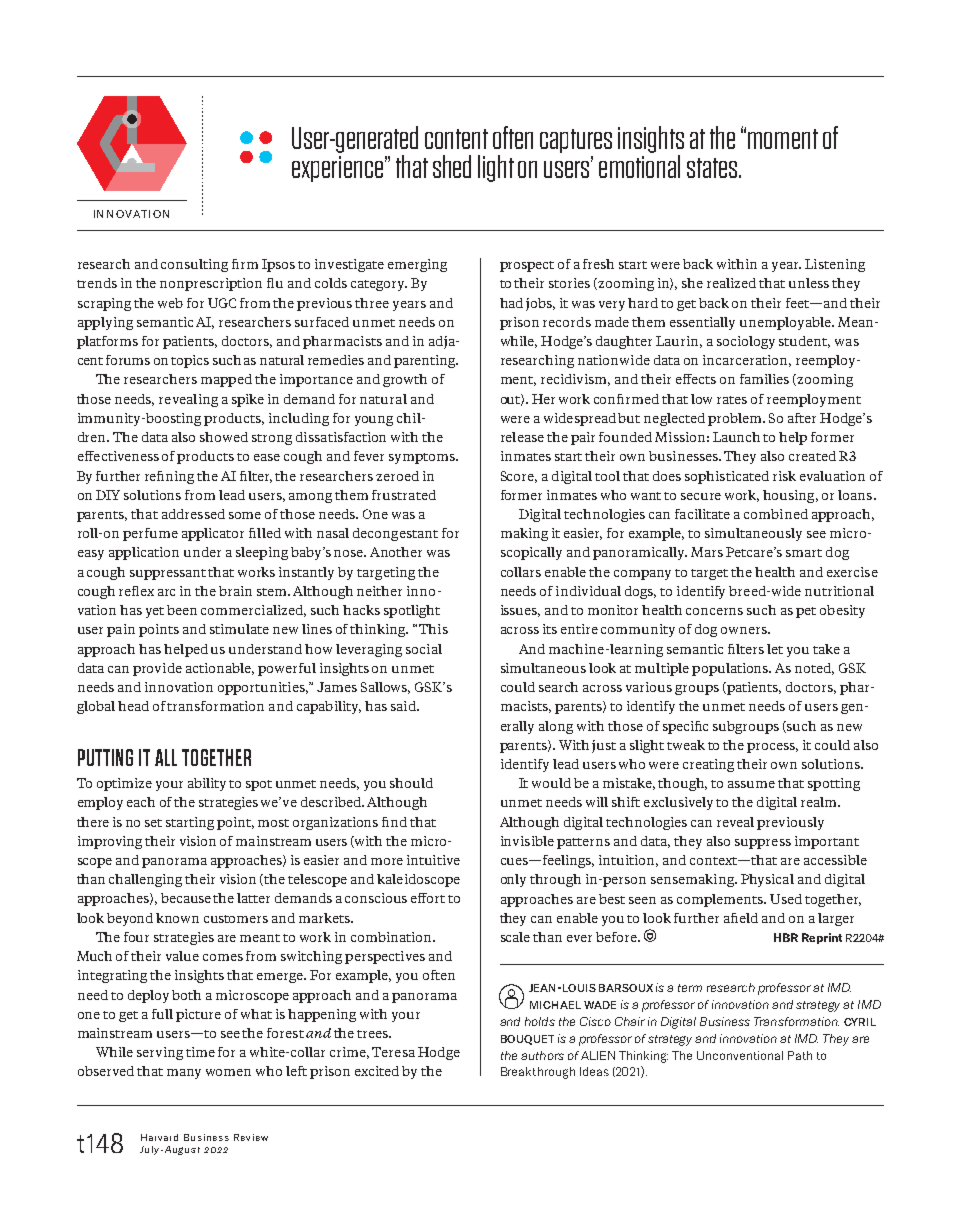  I want to click on rates, so click(732, 400).
